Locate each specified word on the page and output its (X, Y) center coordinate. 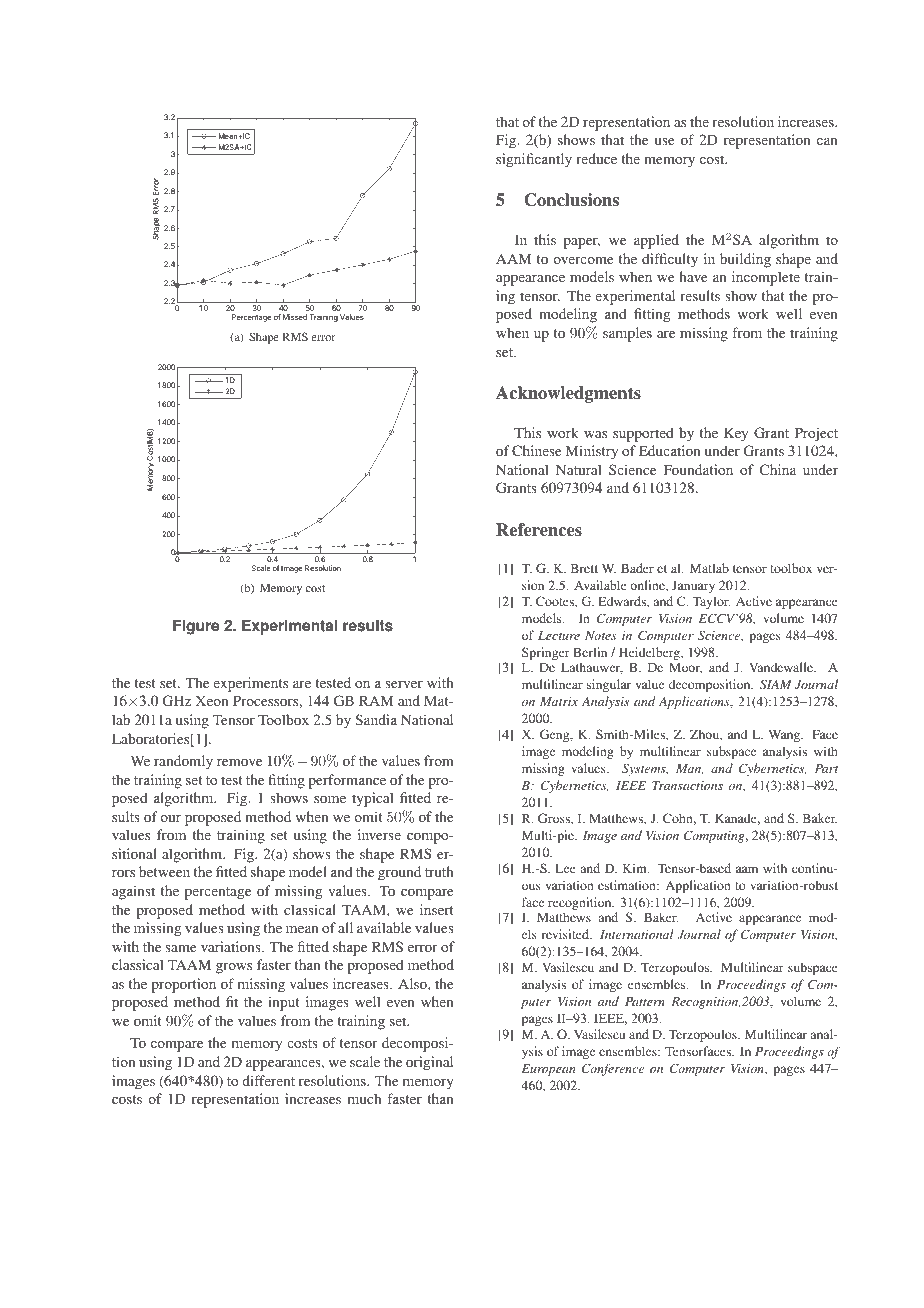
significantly (534, 160)
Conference (613, 1069)
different (268, 1080)
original (429, 1063)
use (664, 141)
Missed (295, 317)
